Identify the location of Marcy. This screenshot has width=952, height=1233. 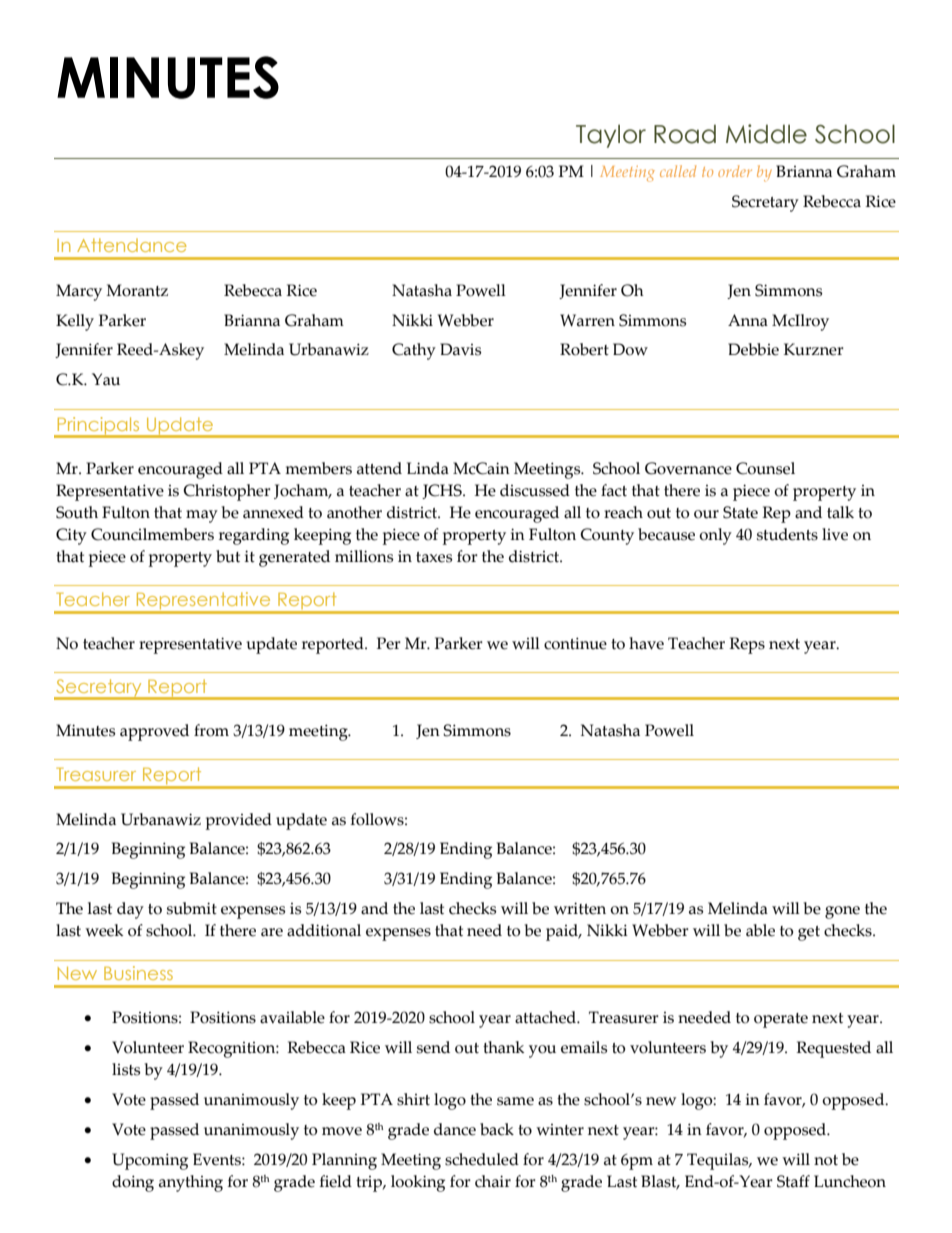
(79, 292).
